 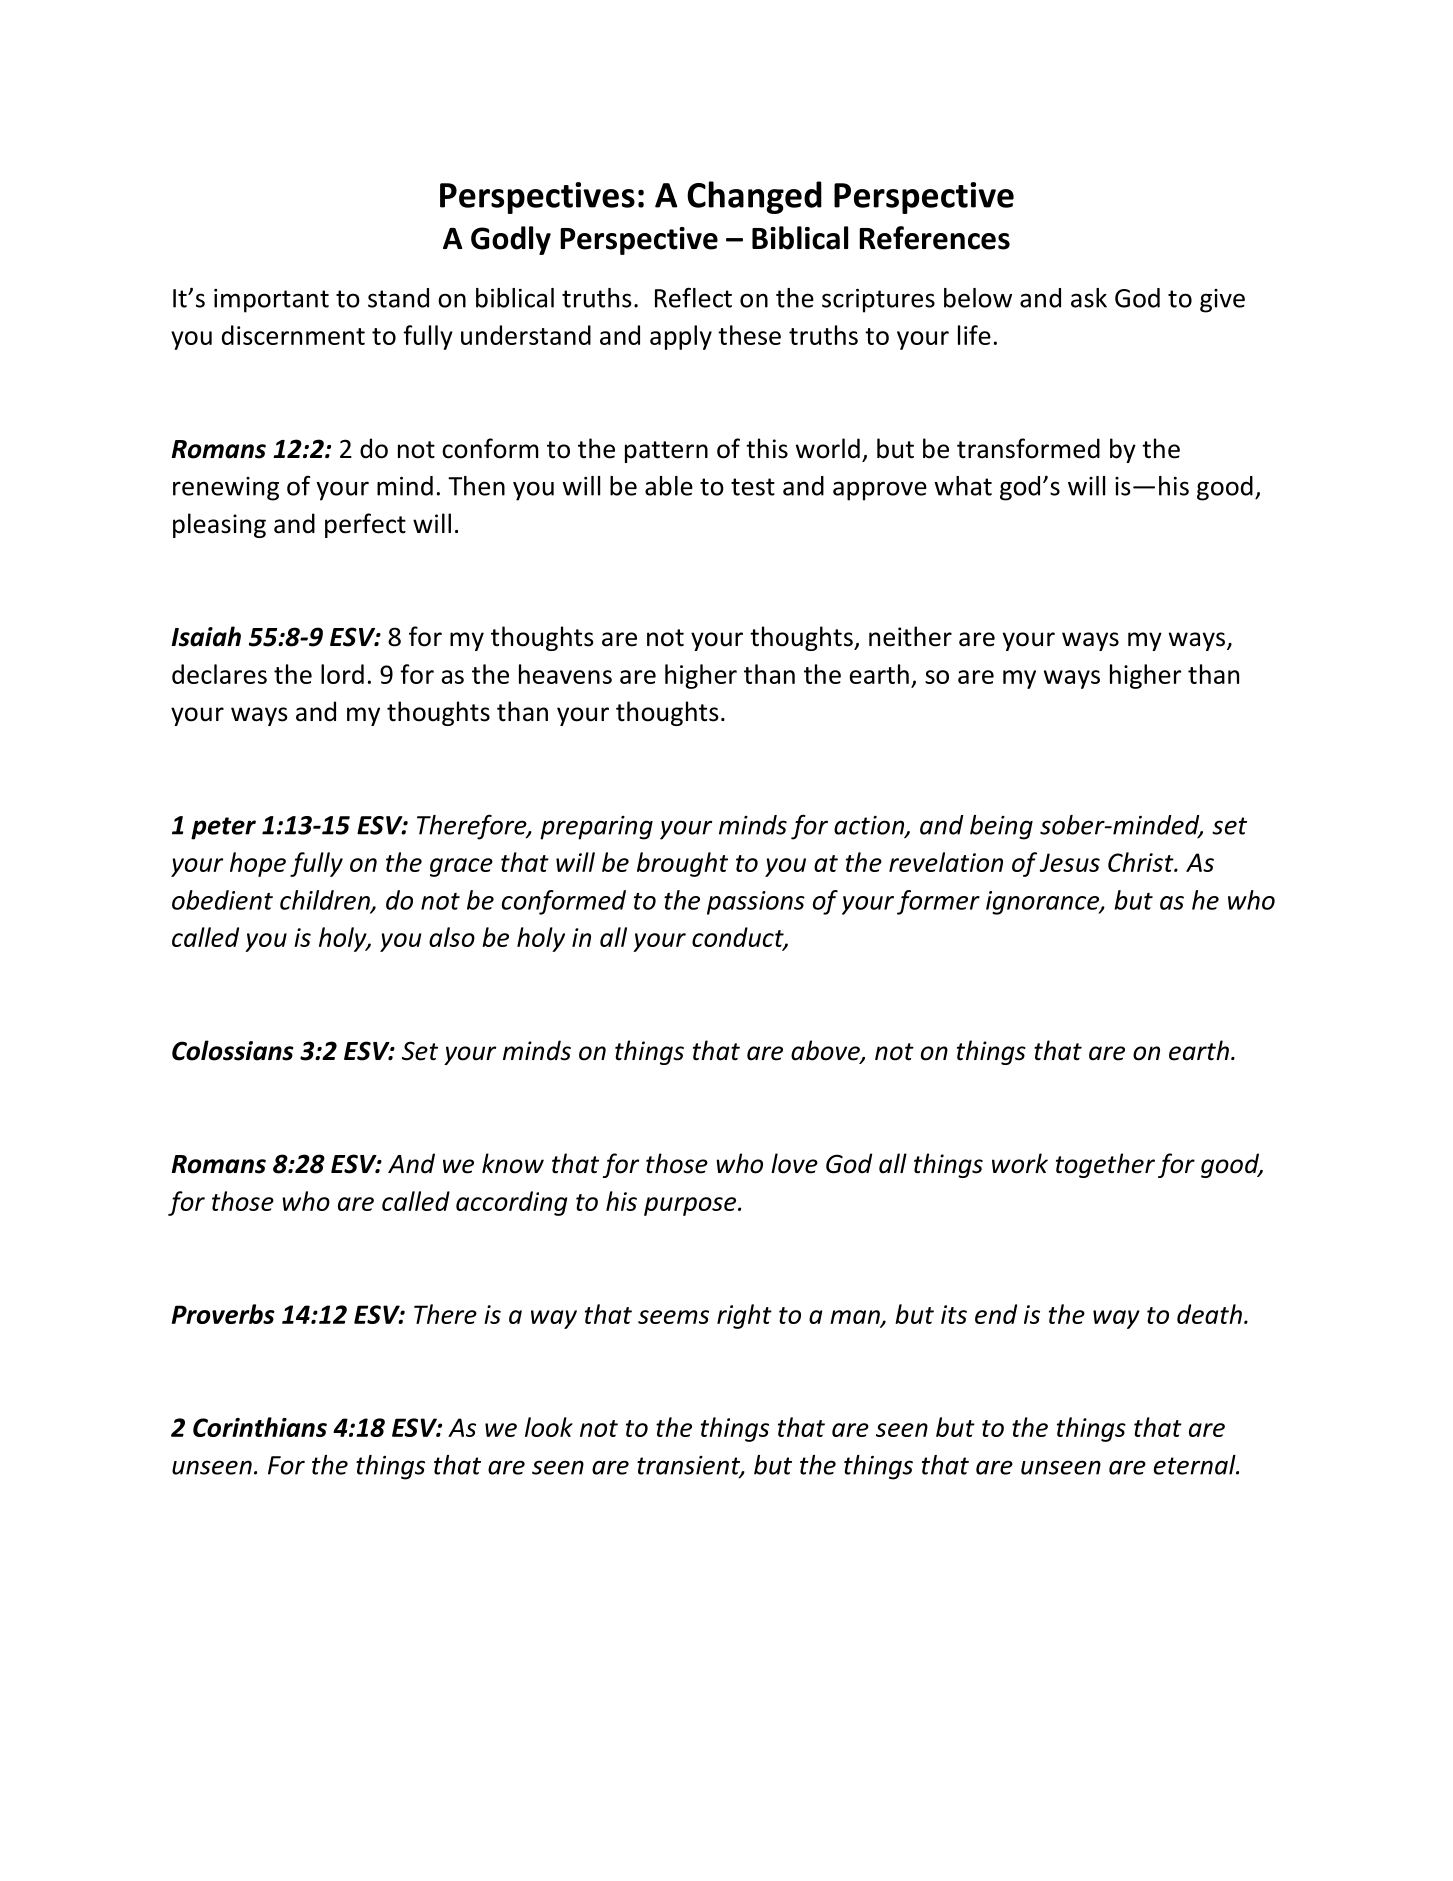 What do you see at coordinates (1070, 862) in the screenshot?
I see `Jesus` at bounding box center [1070, 862].
